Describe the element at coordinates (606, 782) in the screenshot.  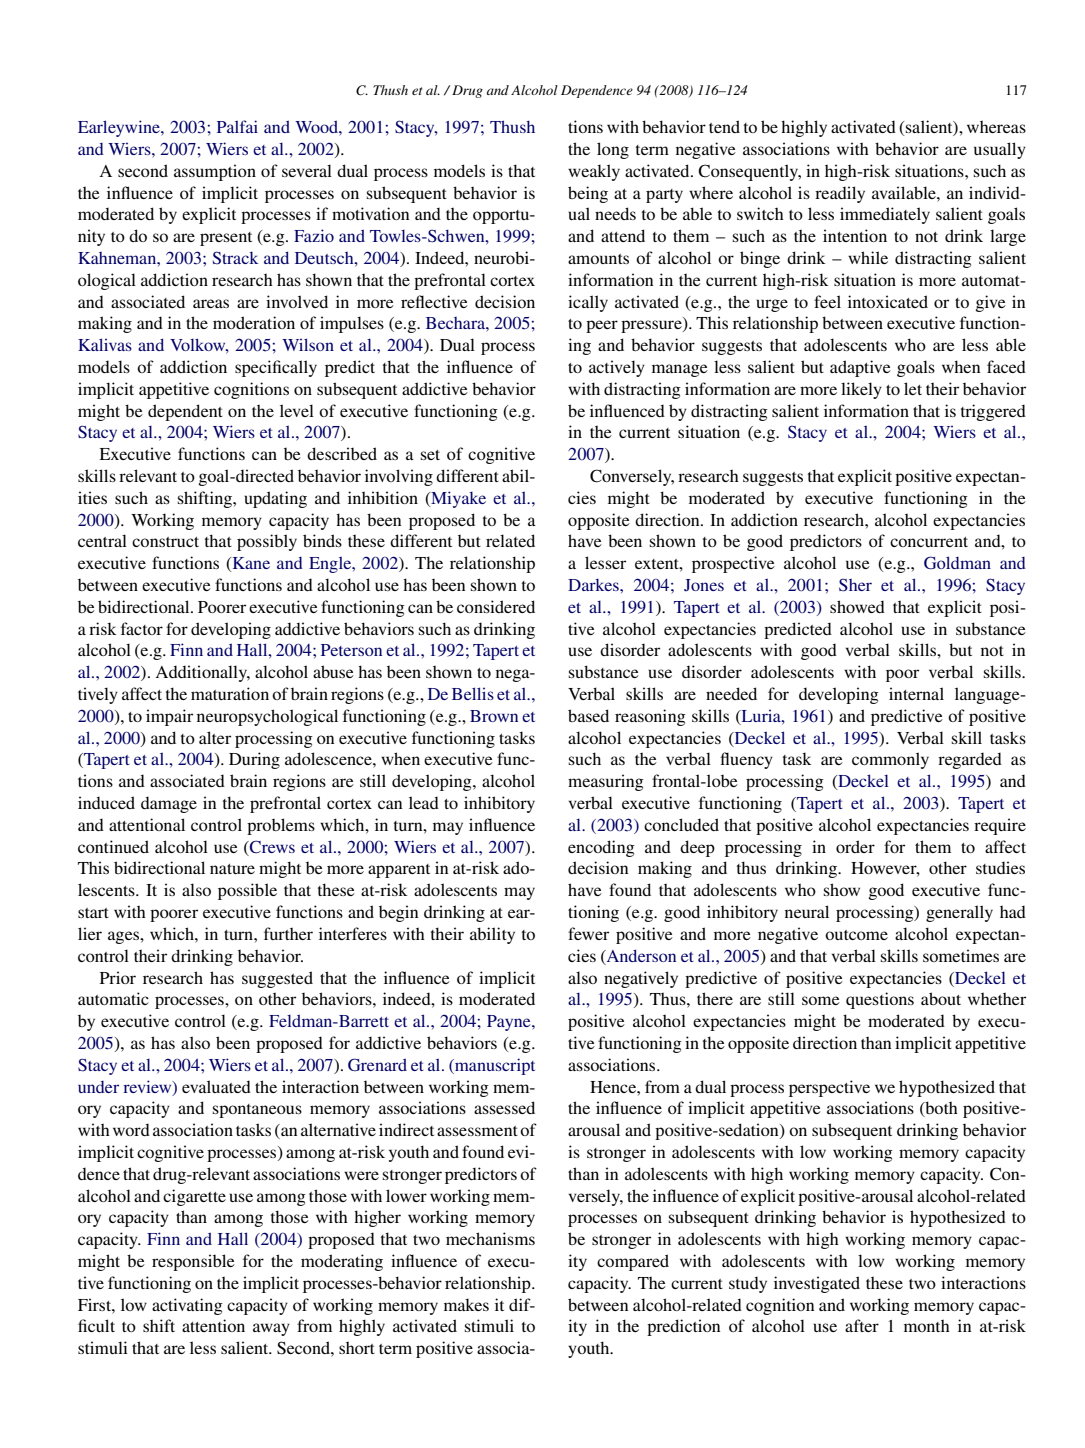
I see `measuring` at that location.
